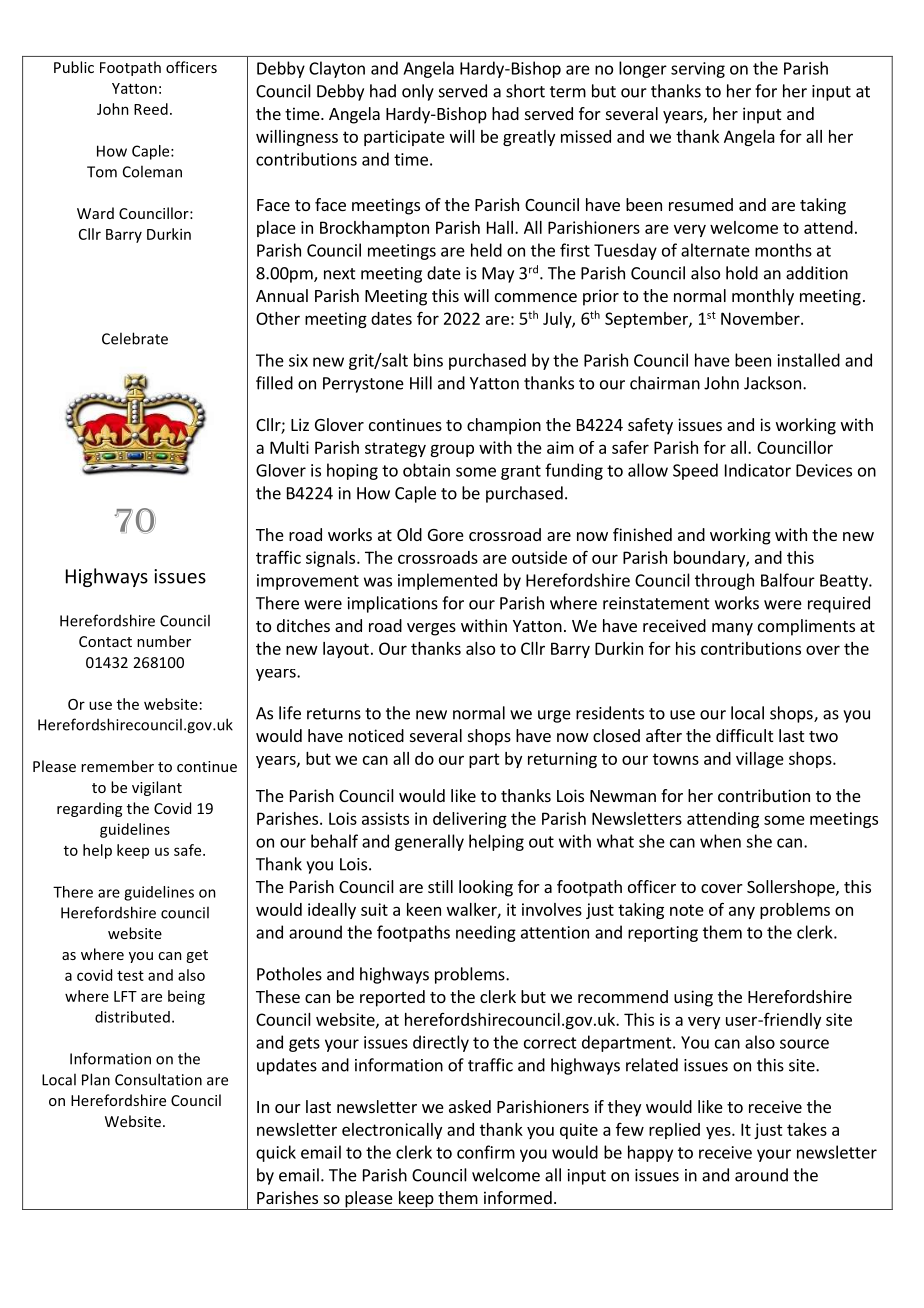 Image resolution: width=924 pixels, height=1308 pixels. I want to click on yes, so click(719, 1133).
